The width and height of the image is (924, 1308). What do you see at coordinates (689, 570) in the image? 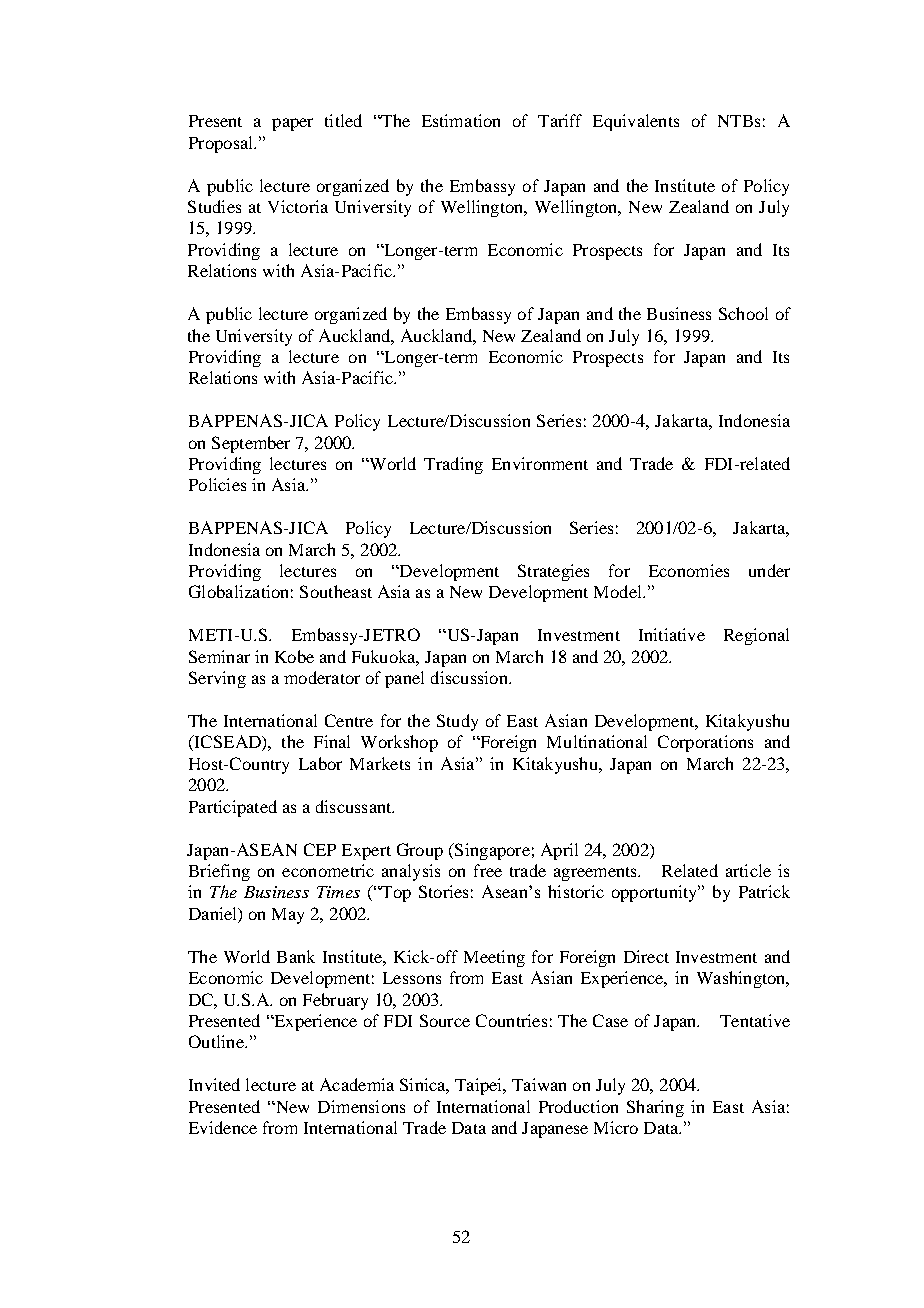
I see `Economies` at bounding box center [689, 570].
